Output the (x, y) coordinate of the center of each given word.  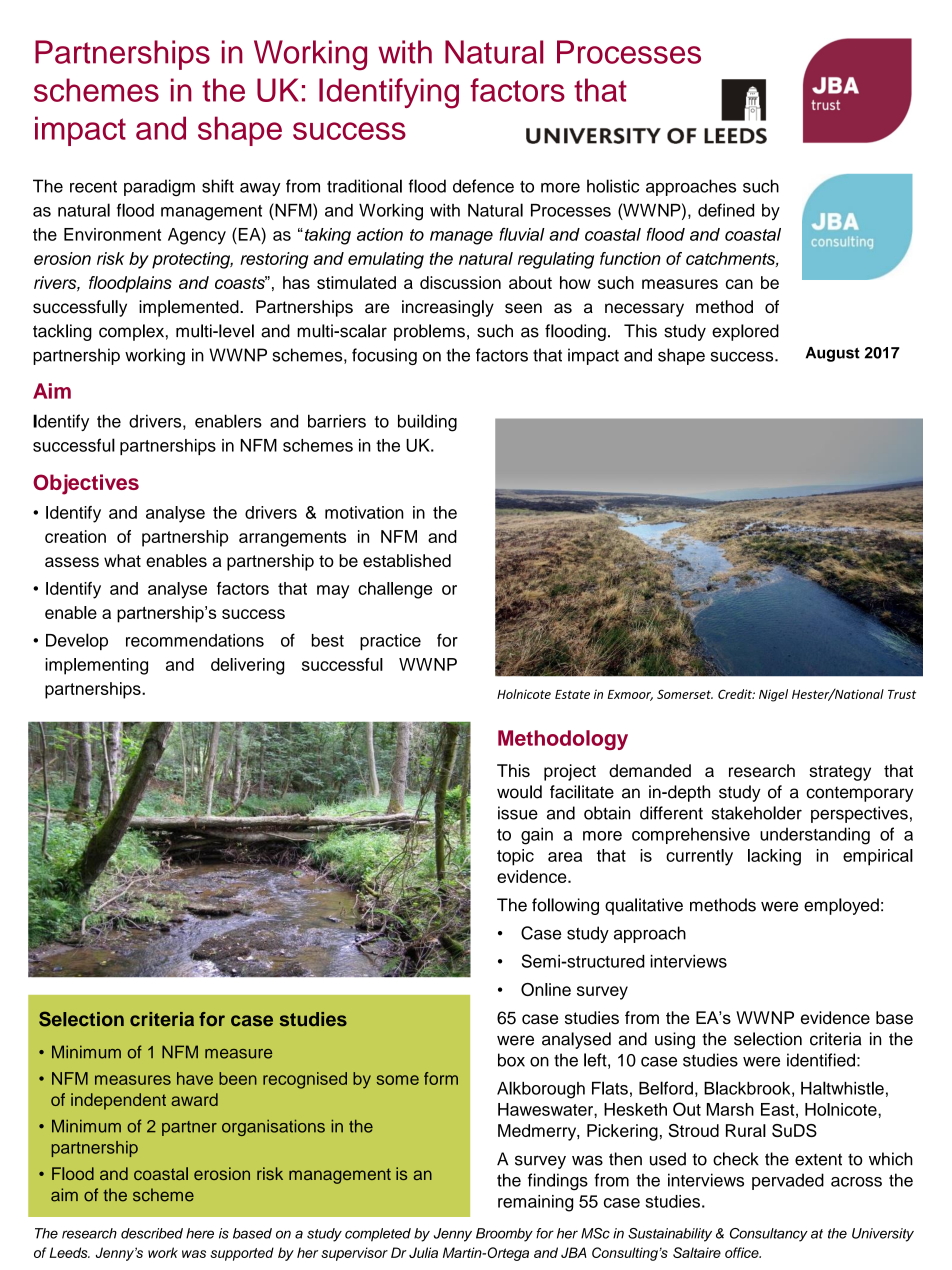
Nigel (773, 695)
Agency (197, 236)
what (122, 560)
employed (841, 906)
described (152, 1233)
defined (726, 210)
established (407, 560)
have (195, 1078)
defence (483, 186)
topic (515, 857)
